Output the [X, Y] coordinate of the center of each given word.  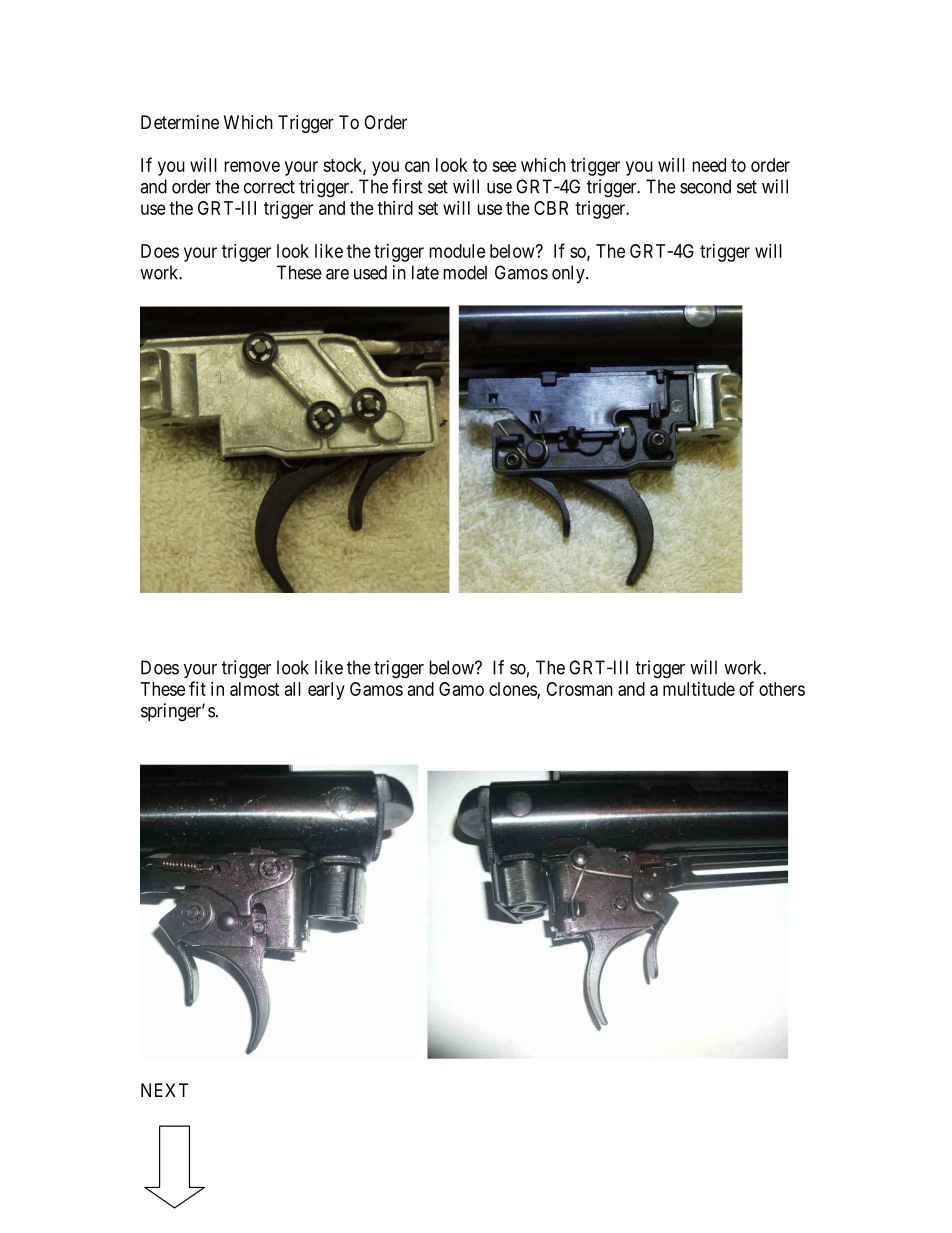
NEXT [164, 1090]
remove [252, 166]
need [709, 165]
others [782, 689]
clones [513, 690]
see [504, 166]
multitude [699, 689]
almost [254, 689]
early [326, 691]
